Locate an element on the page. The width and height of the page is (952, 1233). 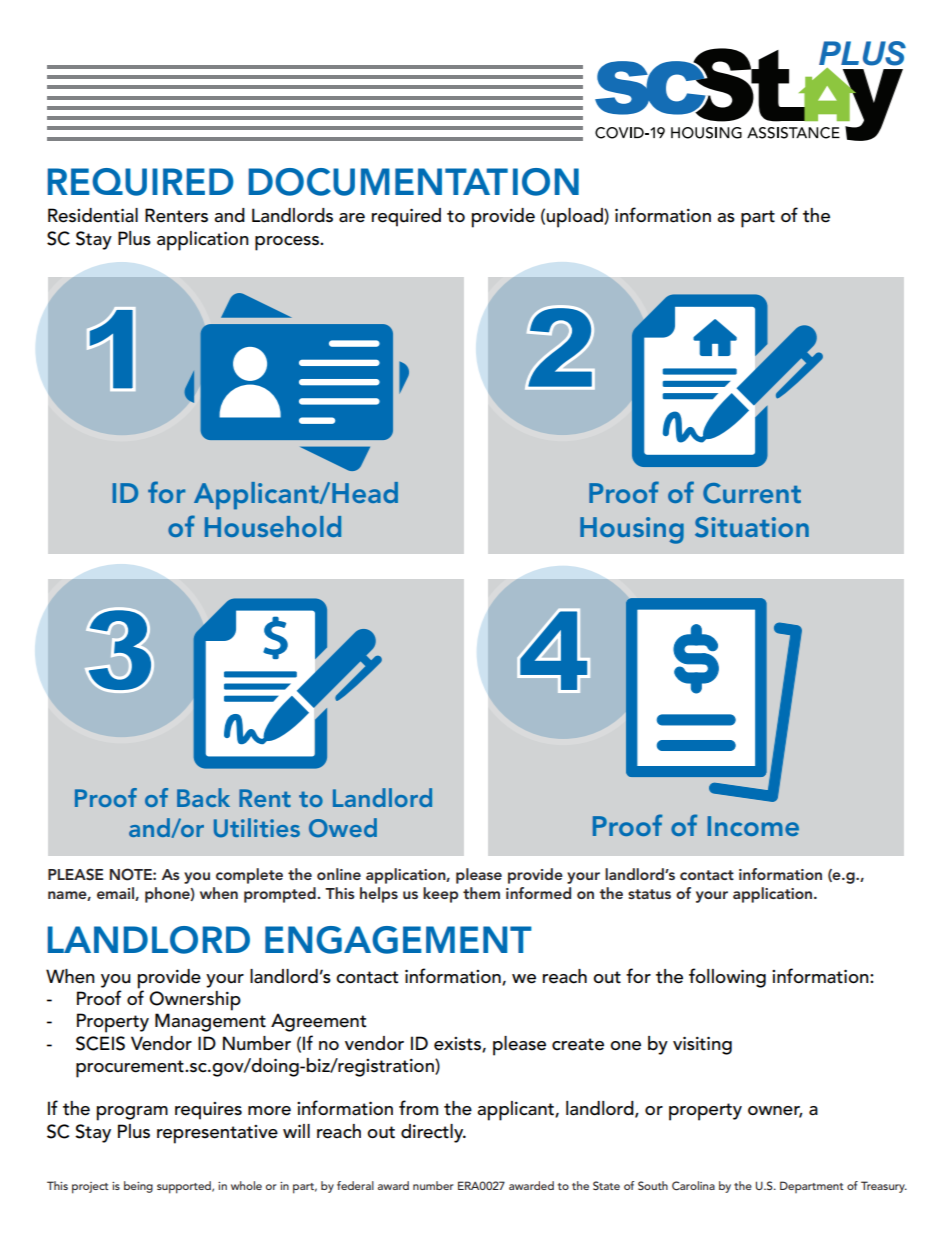
Housing is located at coordinates (632, 530).
